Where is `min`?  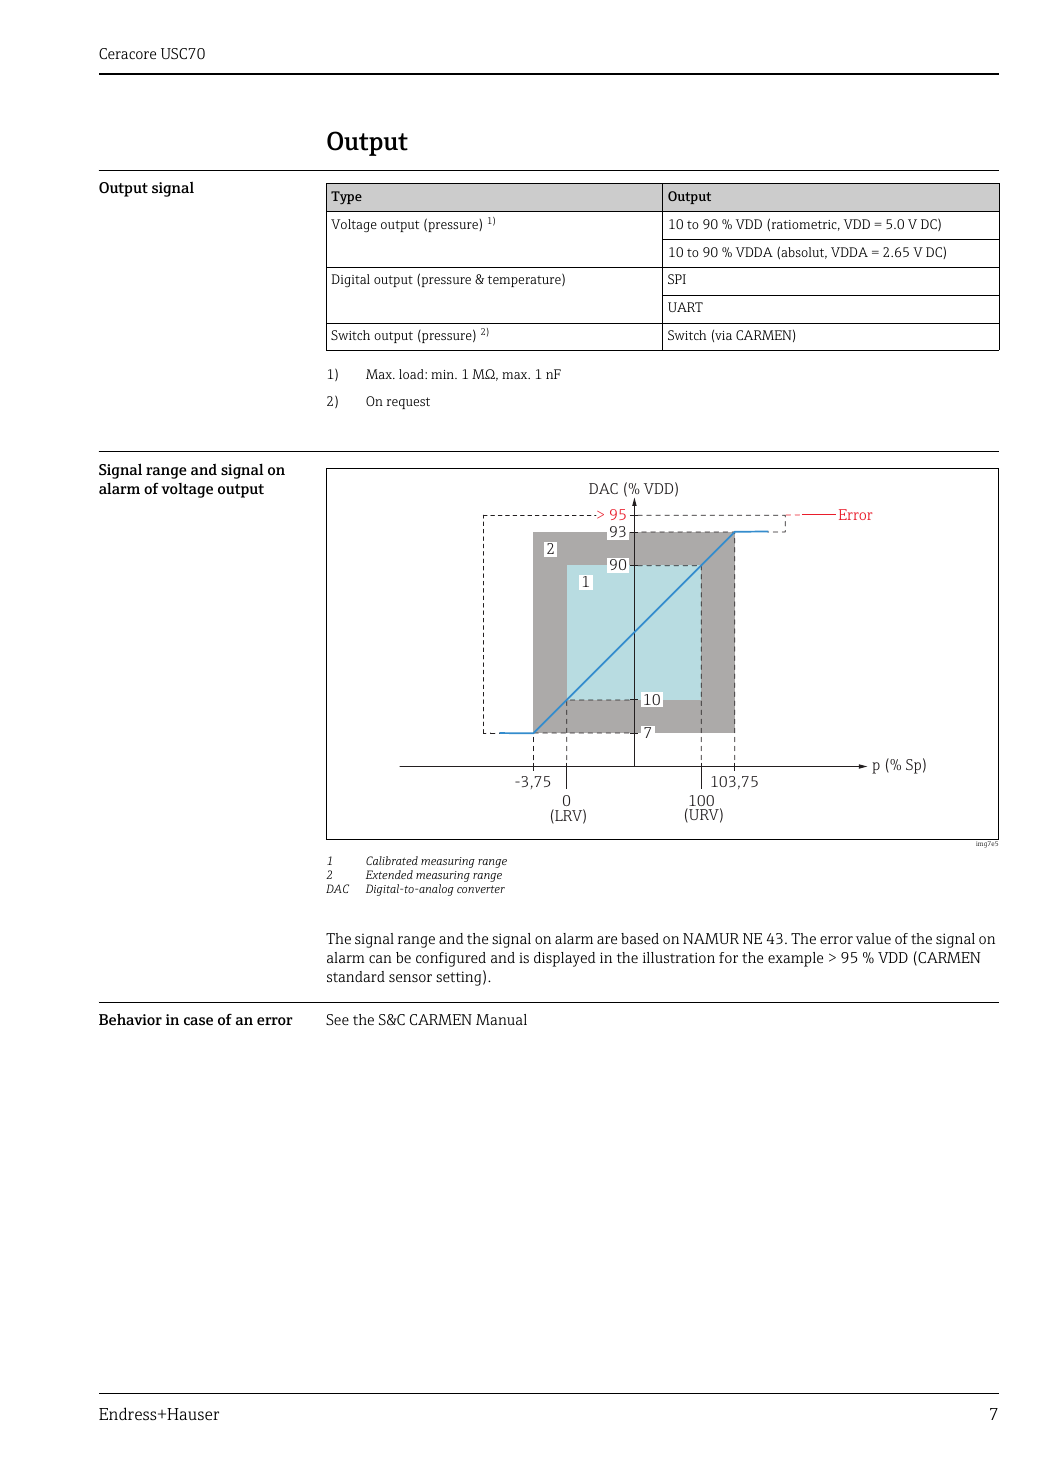
min is located at coordinates (443, 374).
